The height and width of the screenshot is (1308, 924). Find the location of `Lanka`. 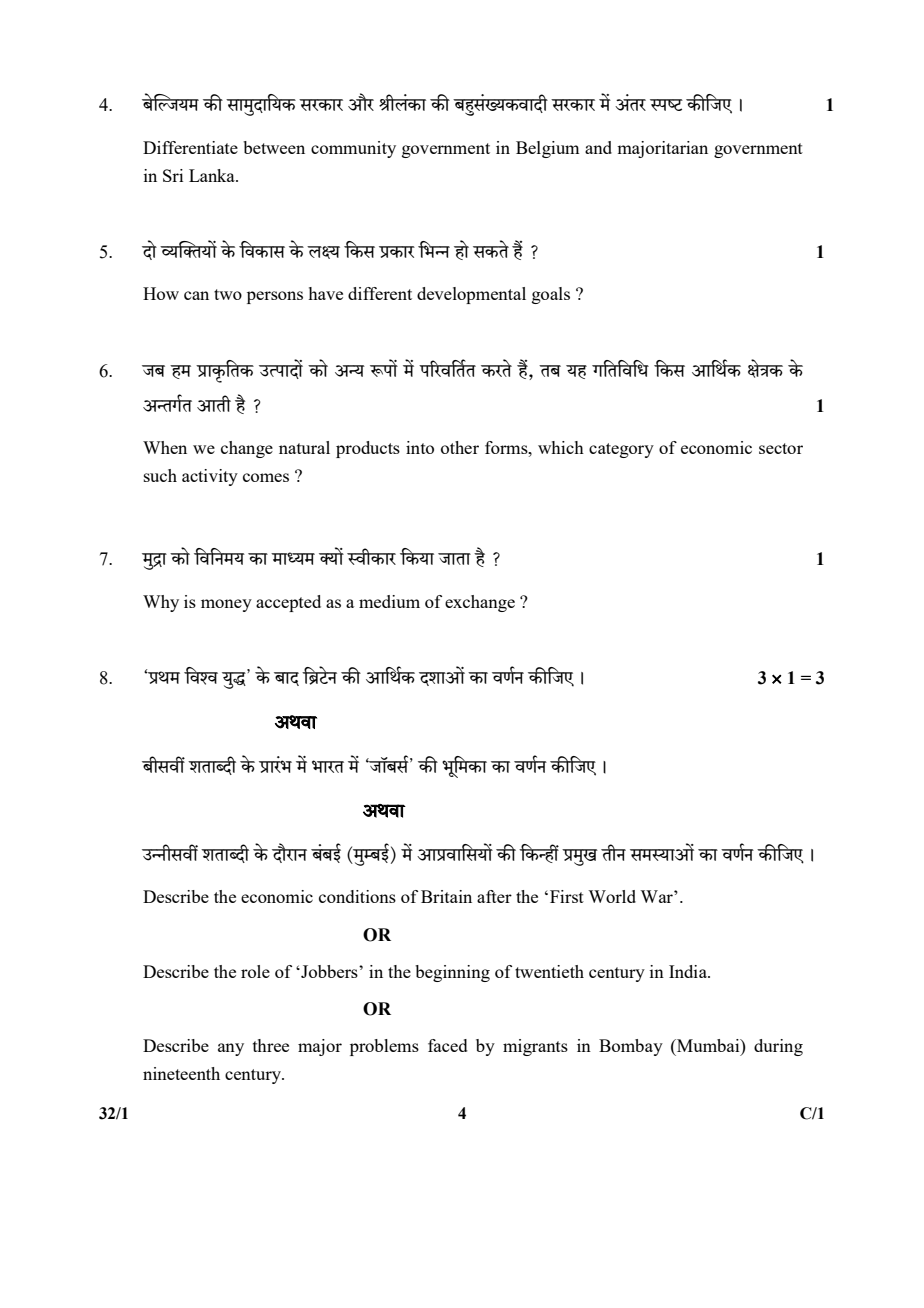

Lanka is located at coordinates (213, 175).
